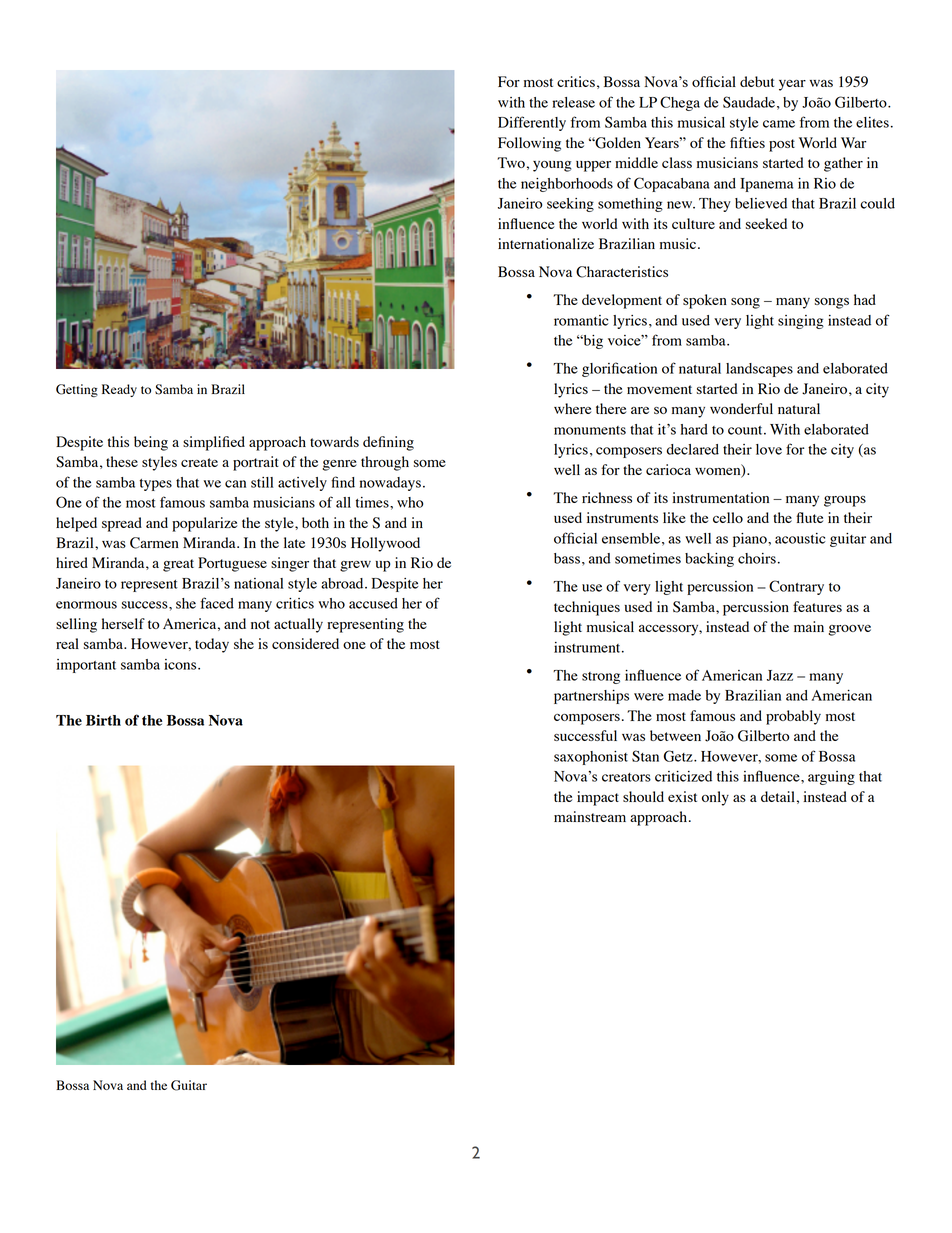 The width and height of the screenshot is (952, 1233). Describe the element at coordinates (591, 758) in the screenshot. I see `saxophonist` at that location.
